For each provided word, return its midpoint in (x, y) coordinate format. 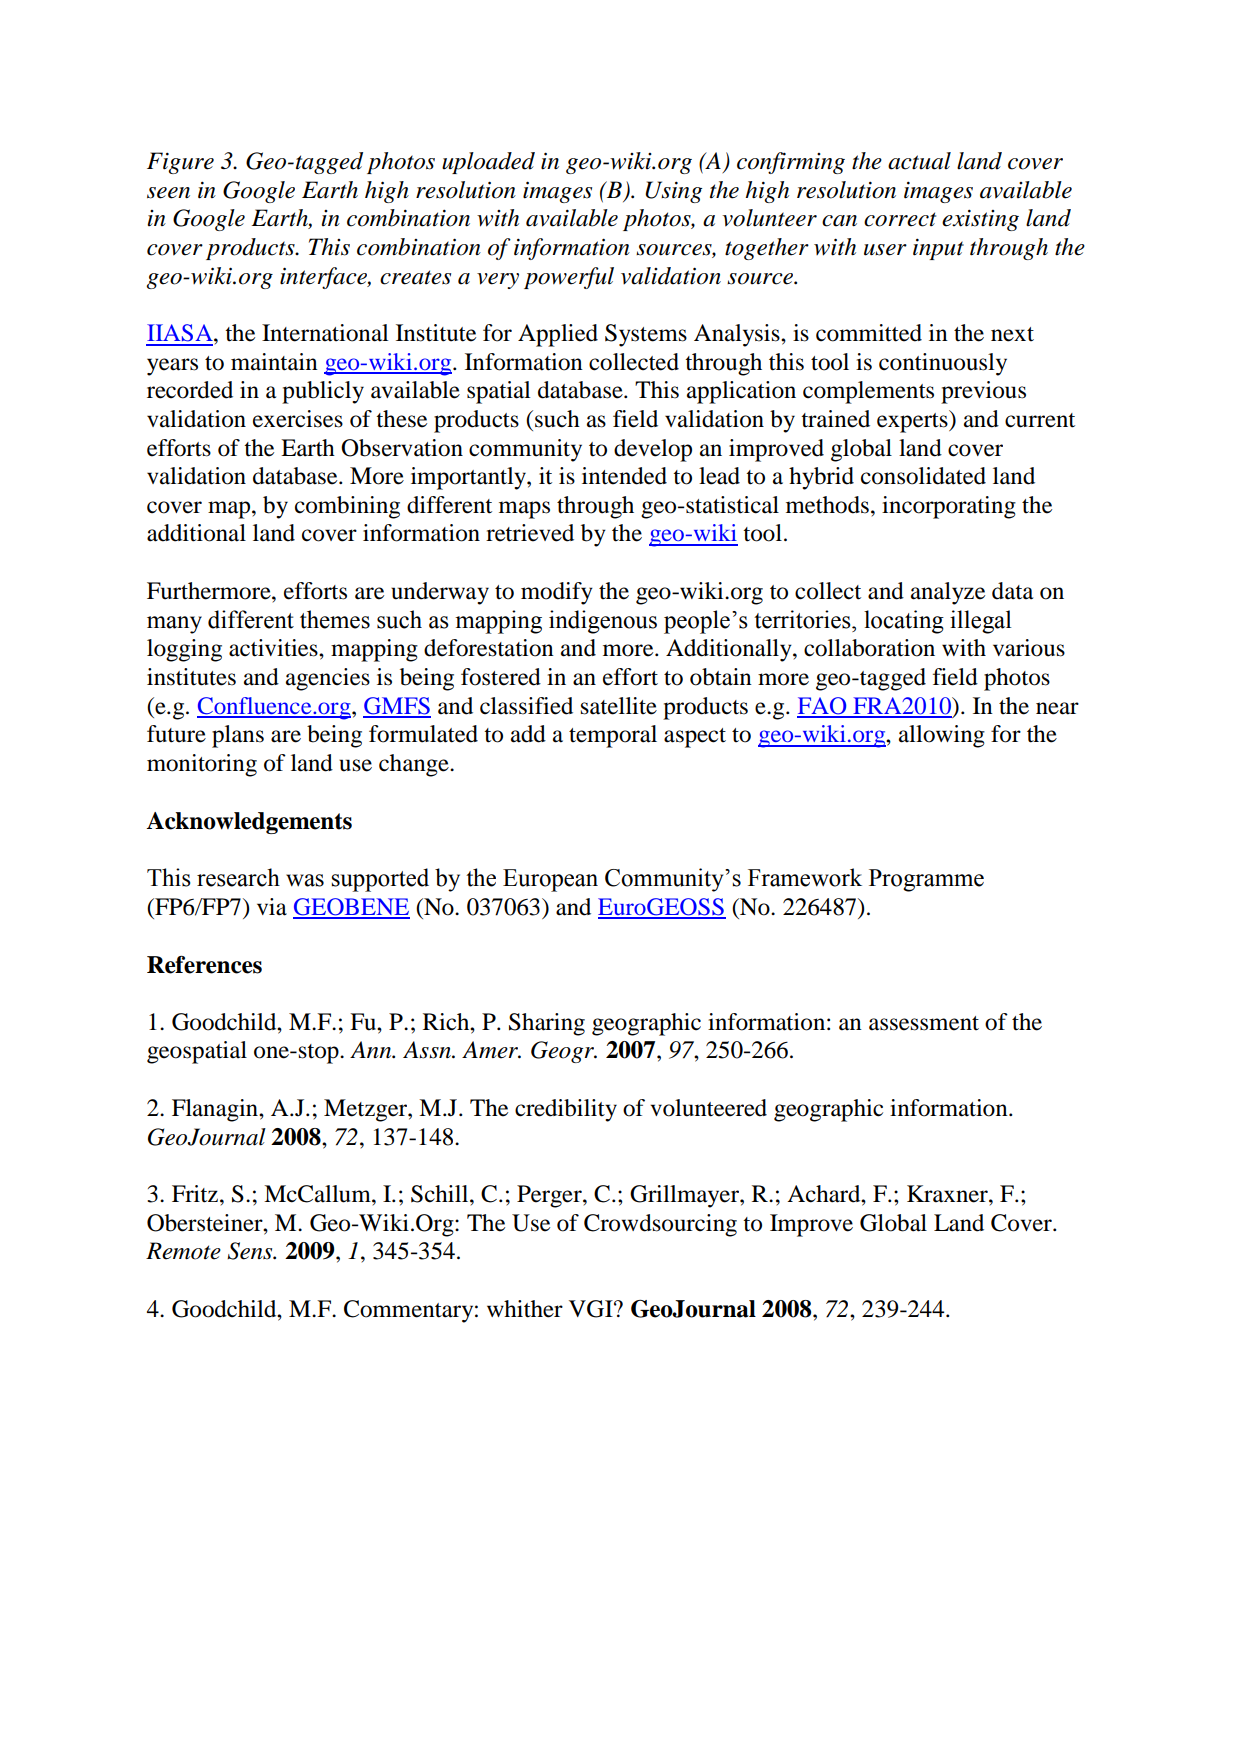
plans (238, 736)
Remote (183, 1251)
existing (980, 220)
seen (168, 193)
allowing (942, 736)
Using (673, 192)
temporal (613, 736)
